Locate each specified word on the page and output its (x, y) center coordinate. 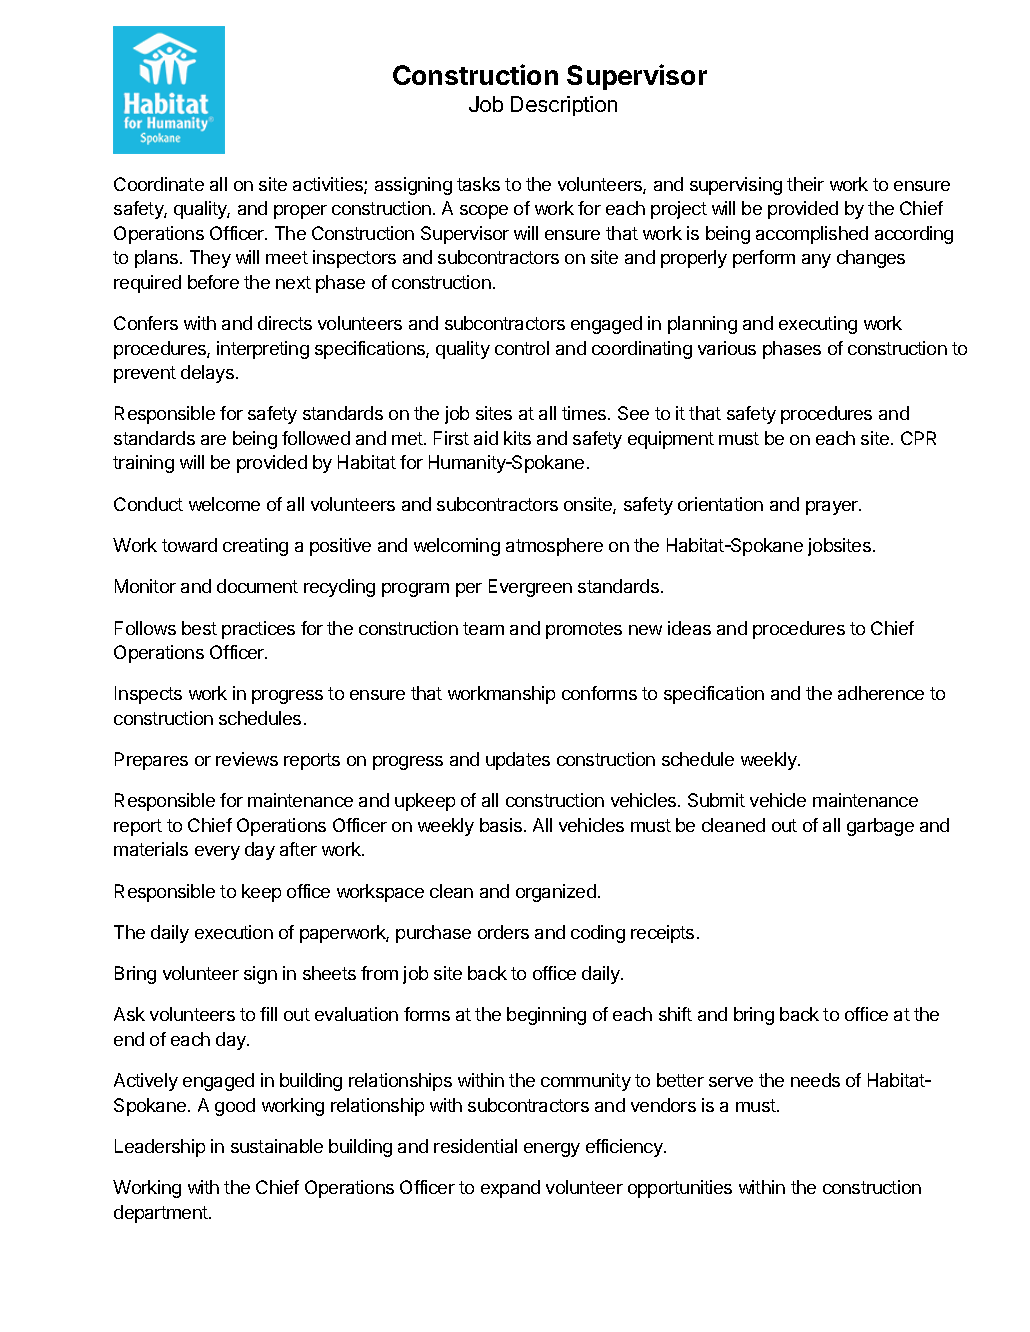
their (805, 184)
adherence (881, 693)
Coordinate (159, 184)
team (483, 628)
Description (564, 106)
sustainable (277, 1146)
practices (258, 630)
